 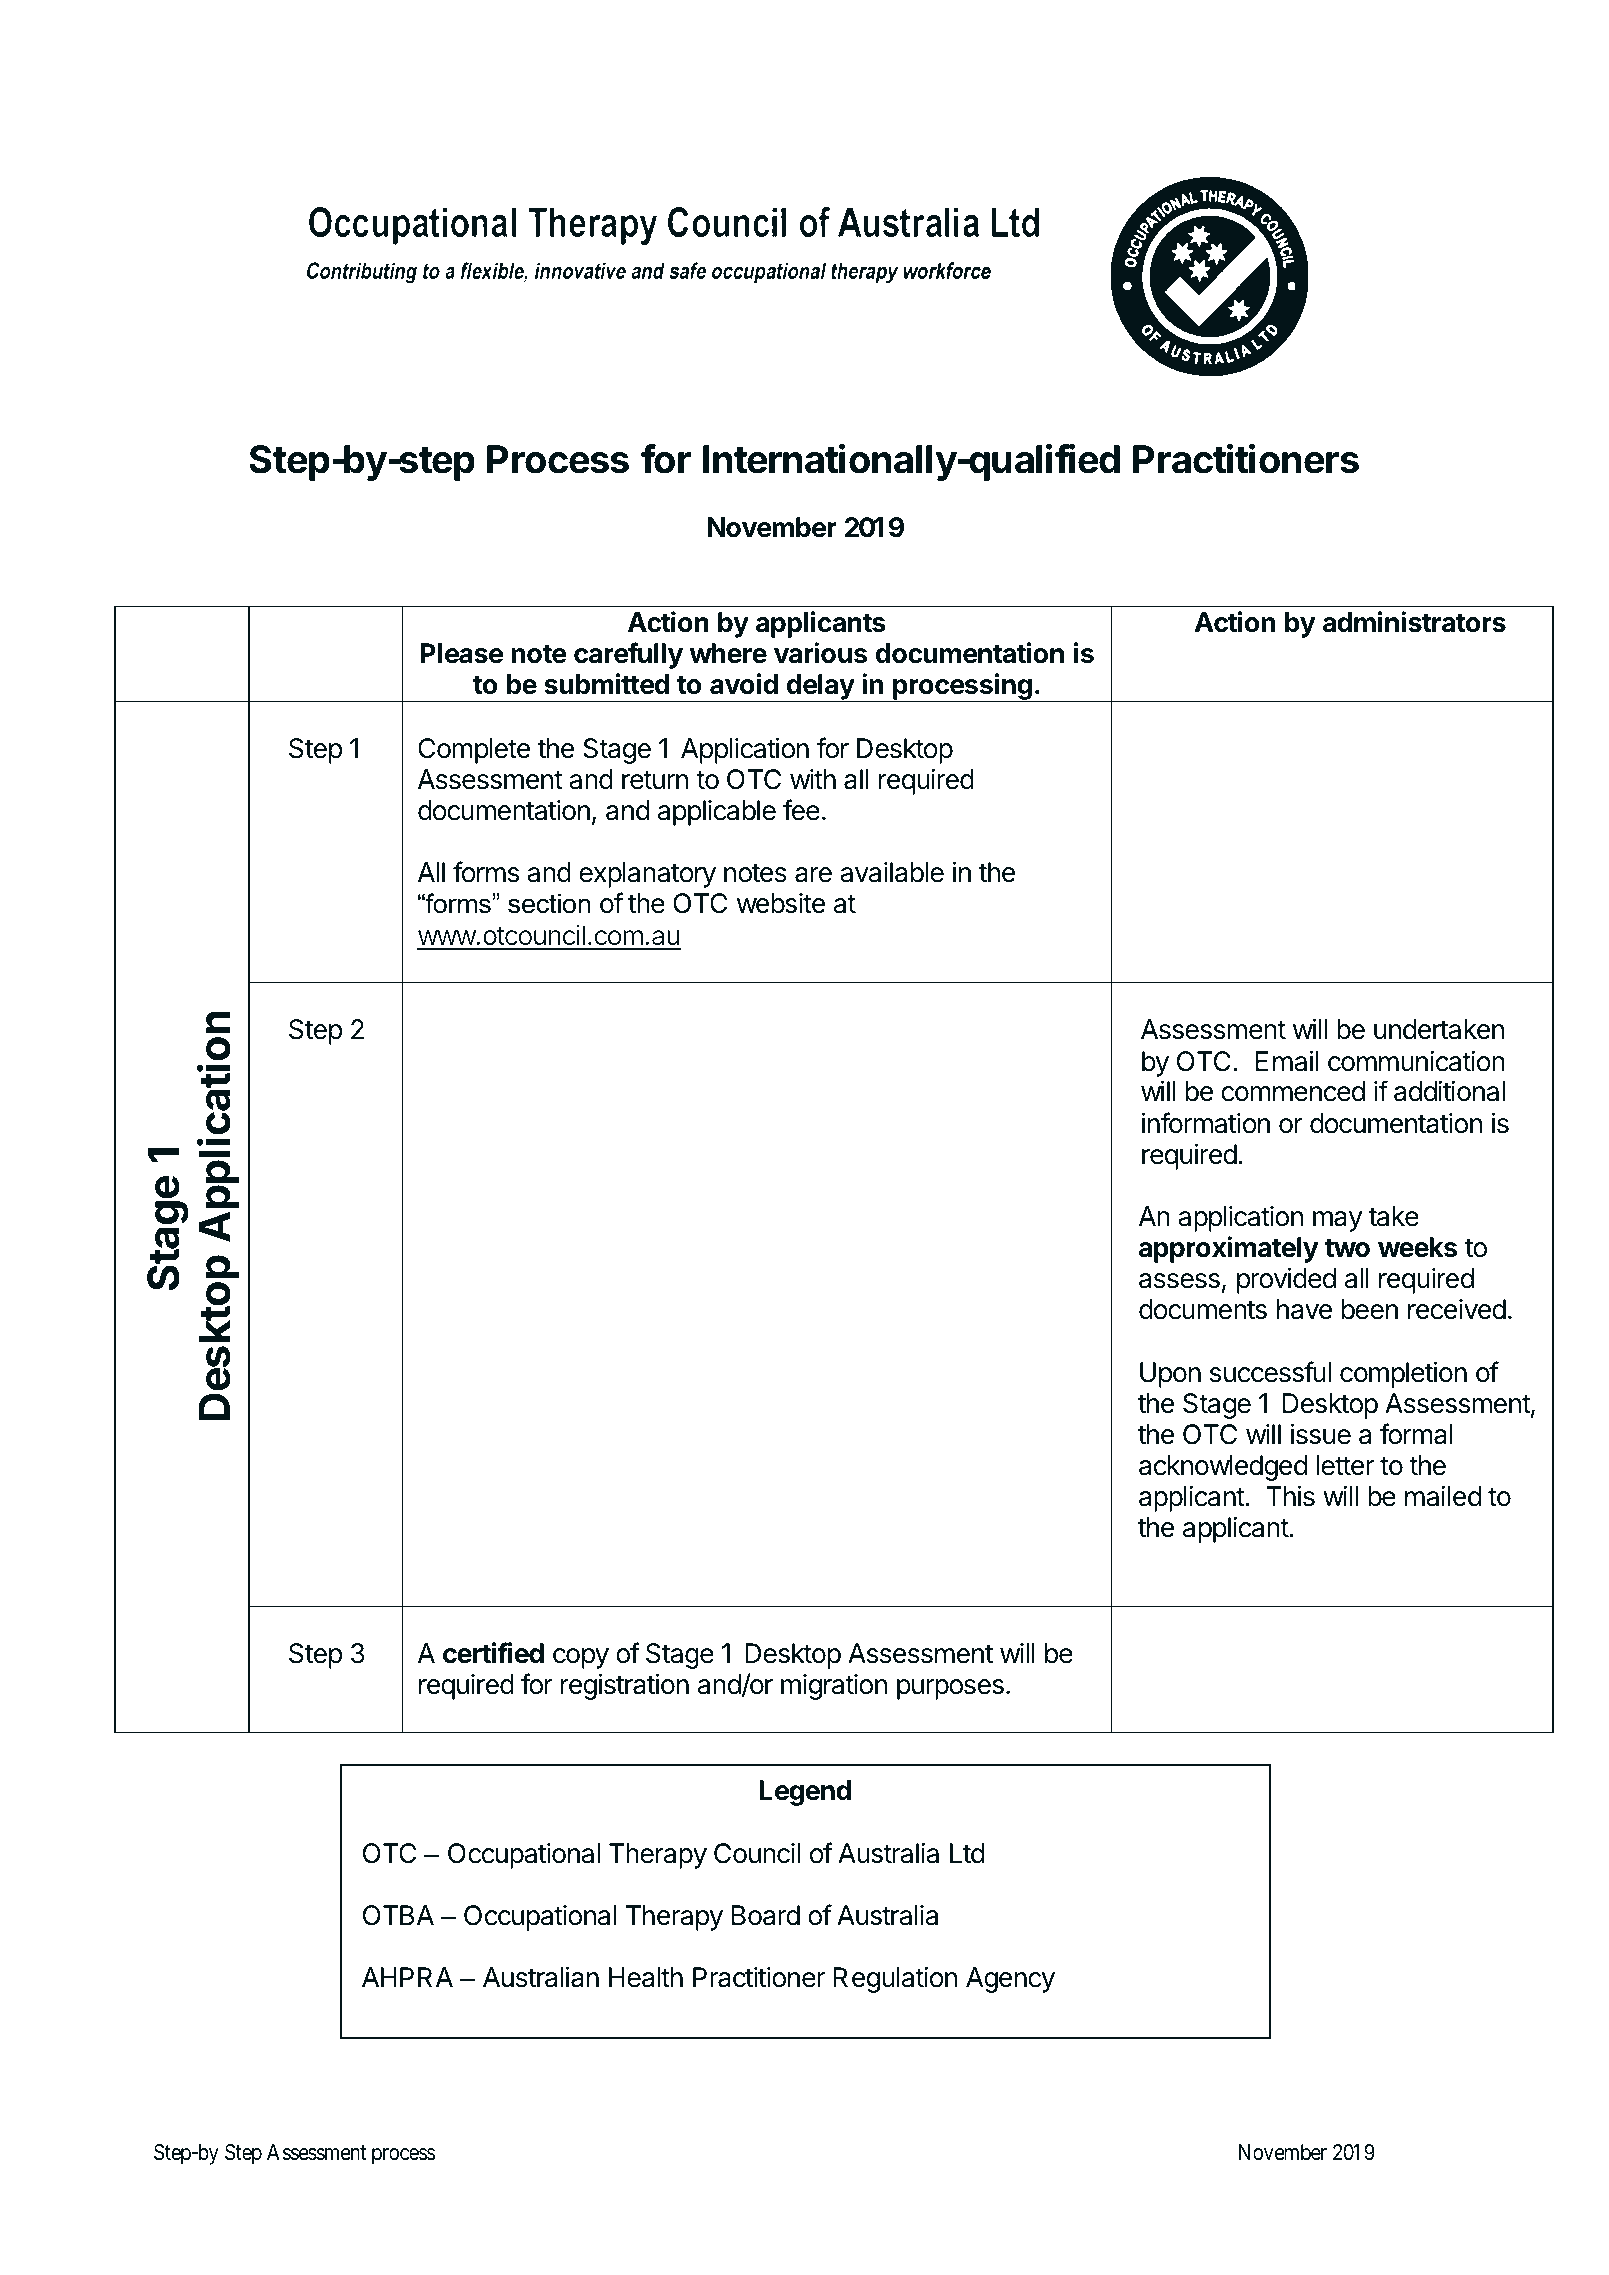 I want to click on certified, so click(x=493, y=1653).
